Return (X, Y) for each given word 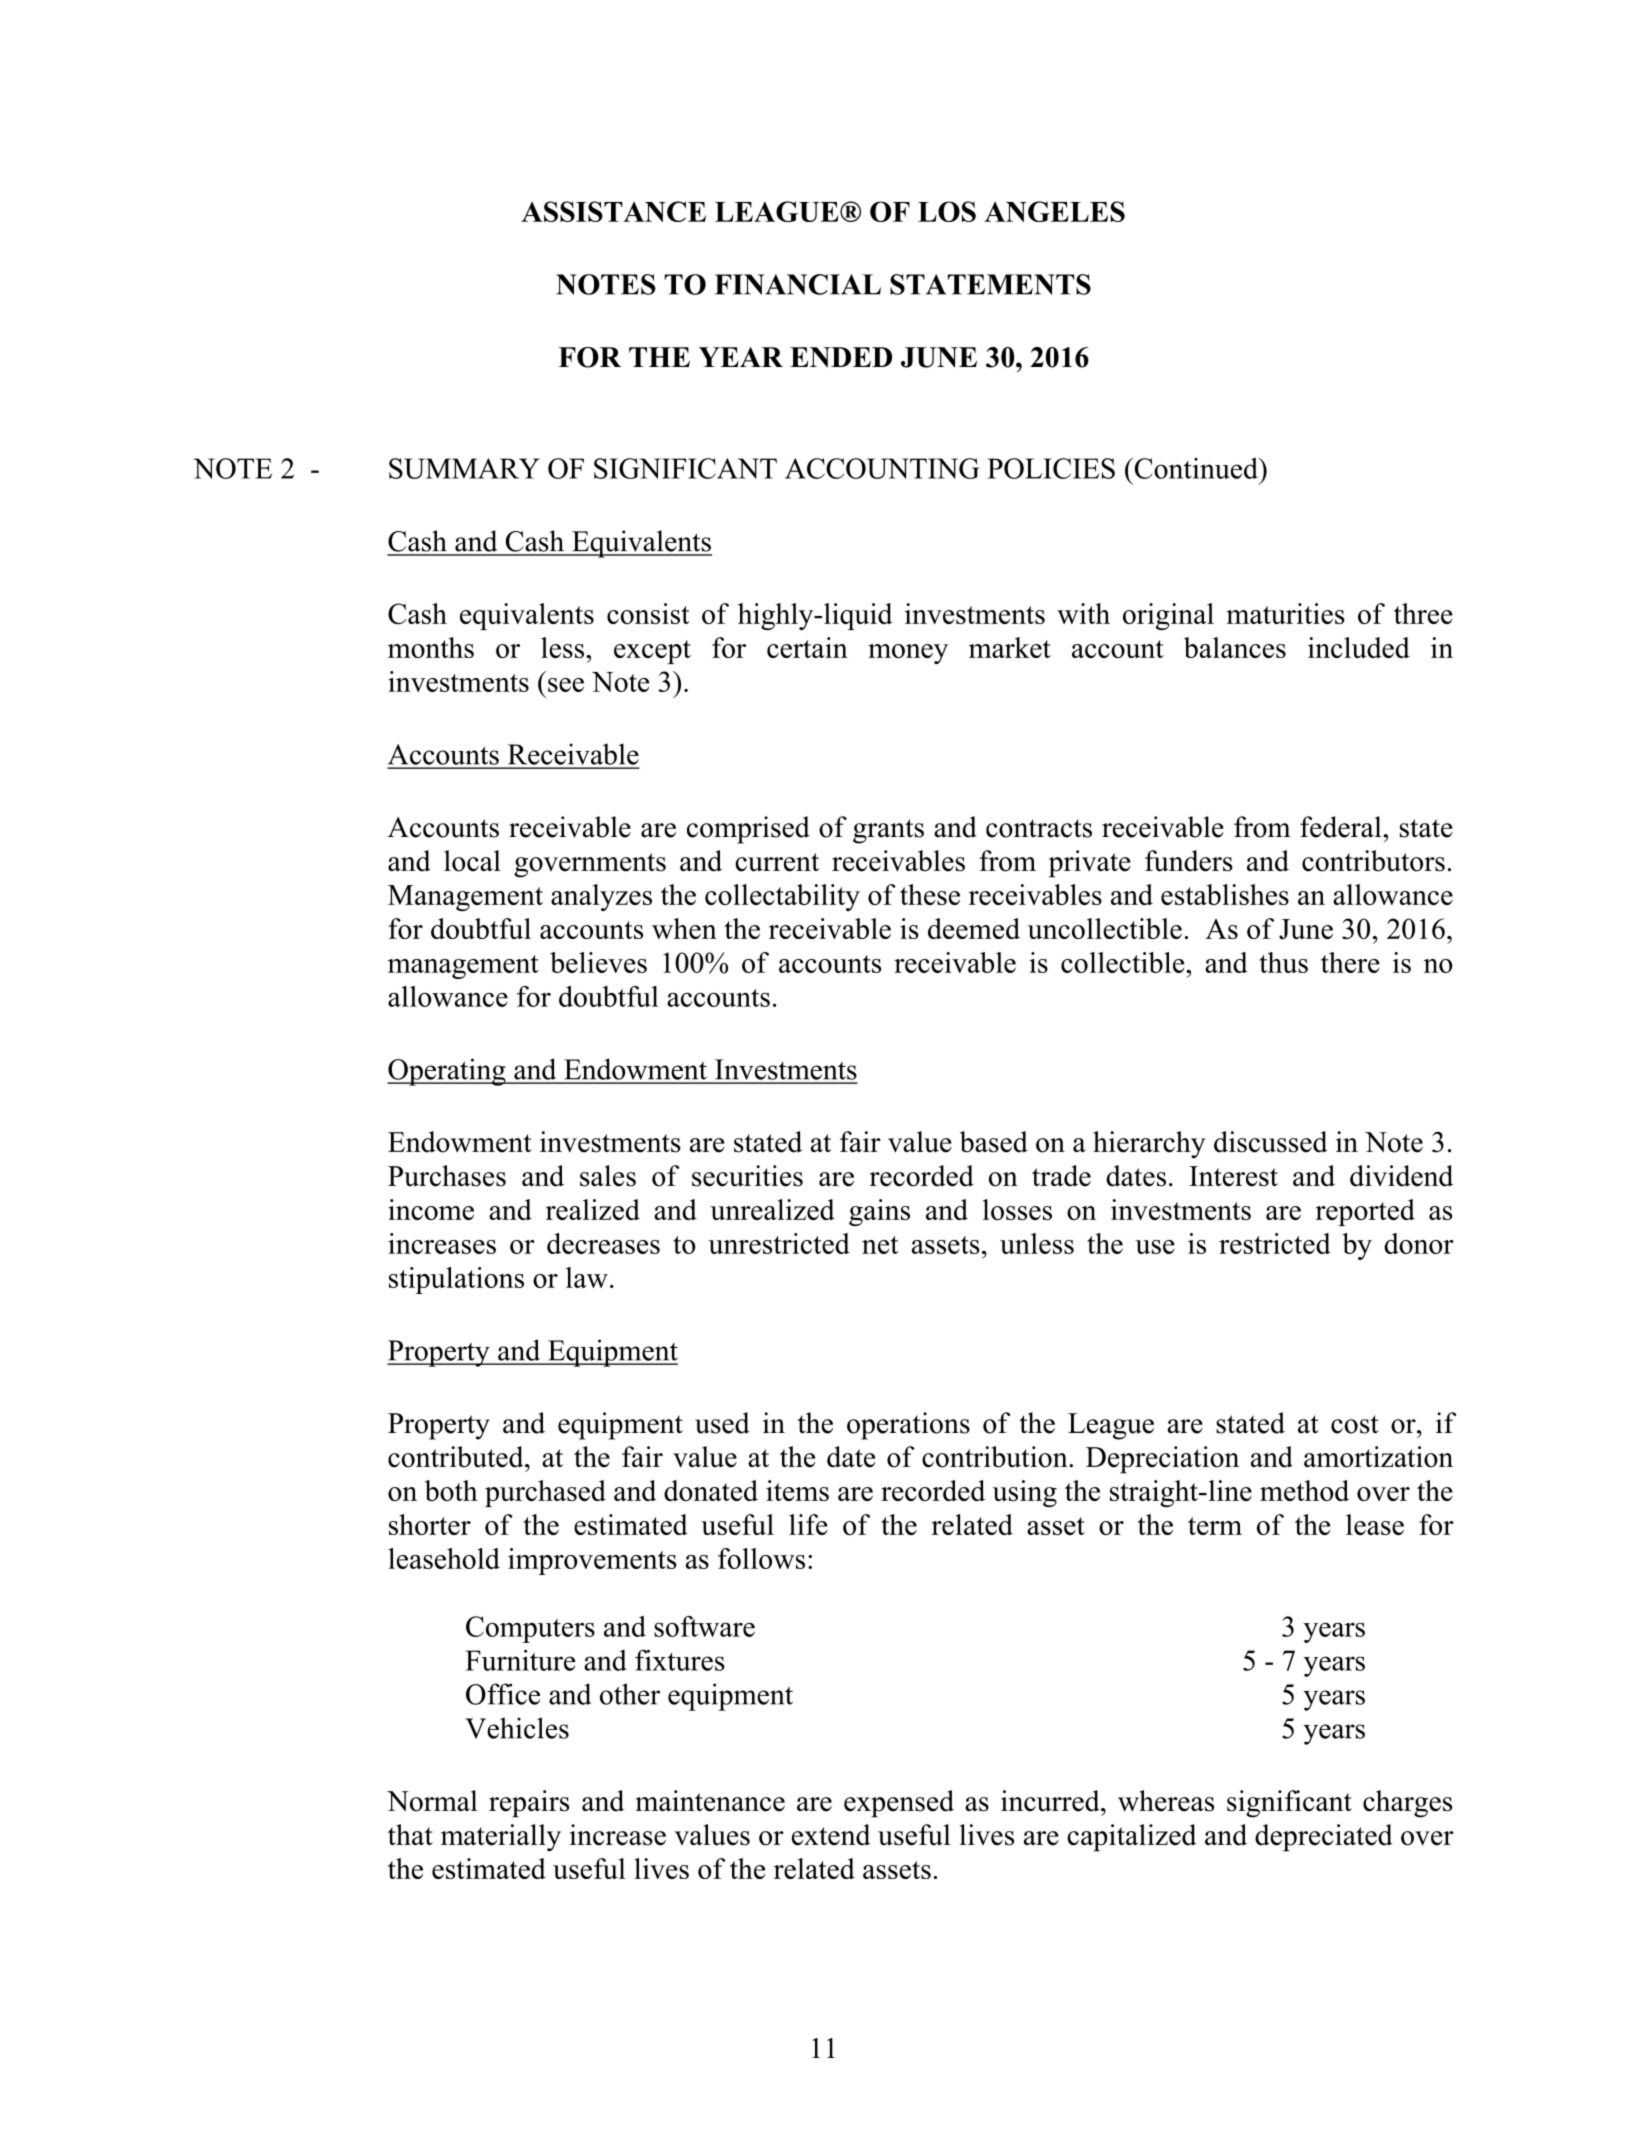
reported (1365, 1212)
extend (831, 1835)
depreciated (1324, 1838)
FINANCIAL (798, 284)
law (587, 1277)
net (880, 1245)
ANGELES (1054, 211)
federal (1342, 827)
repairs (529, 1804)
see (566, 685)
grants (888, 831)
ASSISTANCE (613, 211)
